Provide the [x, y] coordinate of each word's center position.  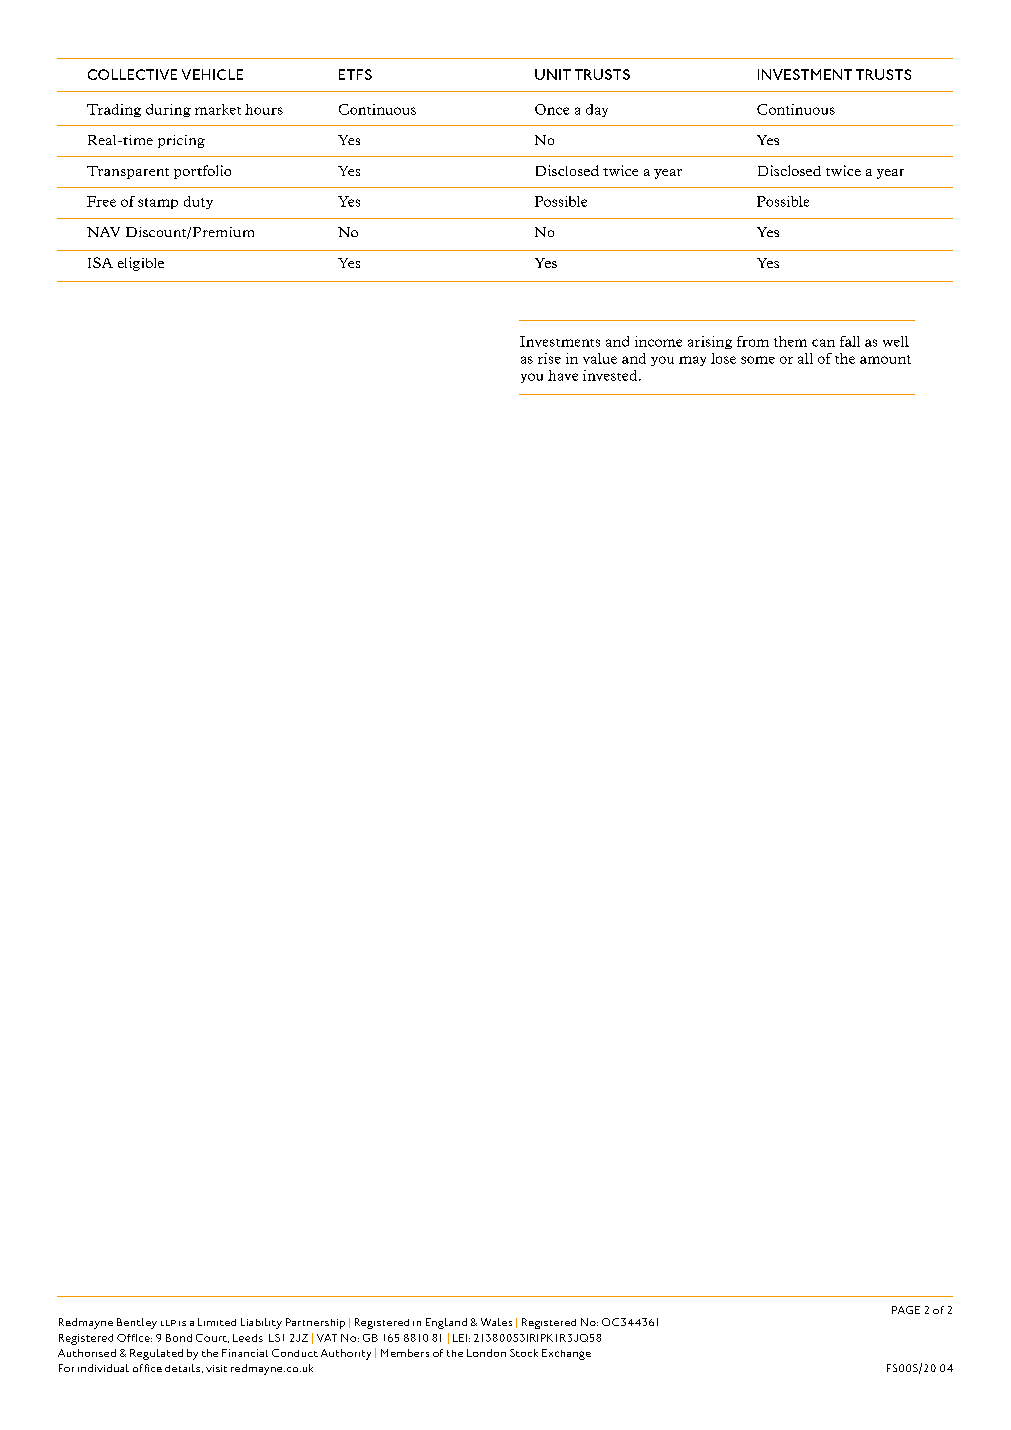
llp [168, 1323]
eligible [141, 264]
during [168, 110]
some [758, 360]
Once [552, 109]
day [597, 110]
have [563, 375]
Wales [496, 1322]
